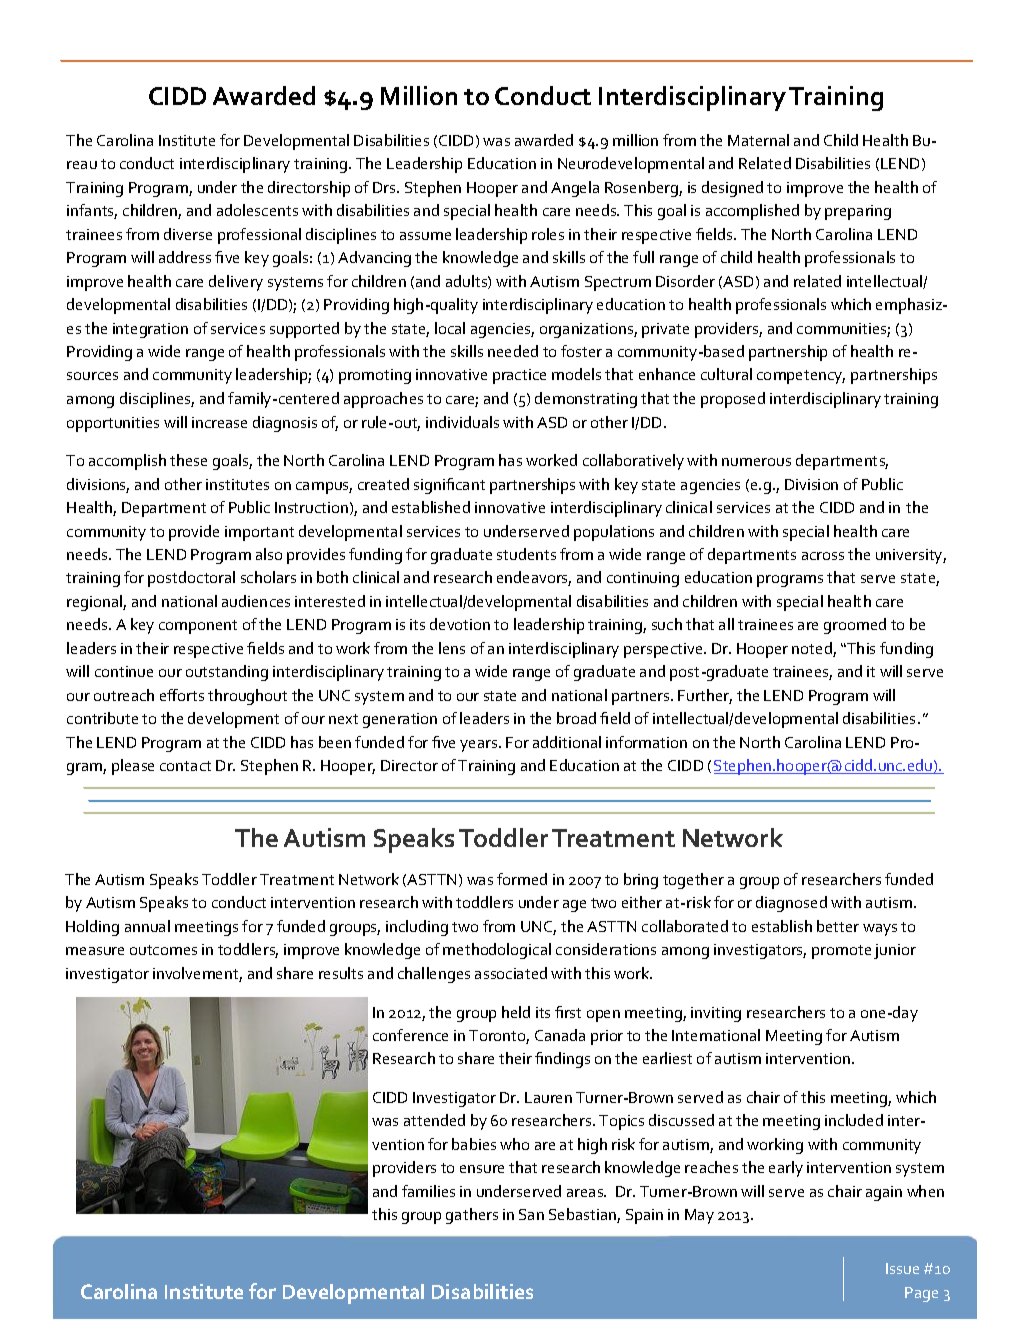  Describe the element at coordinates (257, 210) in the document. I see `adolescents` at that location.
